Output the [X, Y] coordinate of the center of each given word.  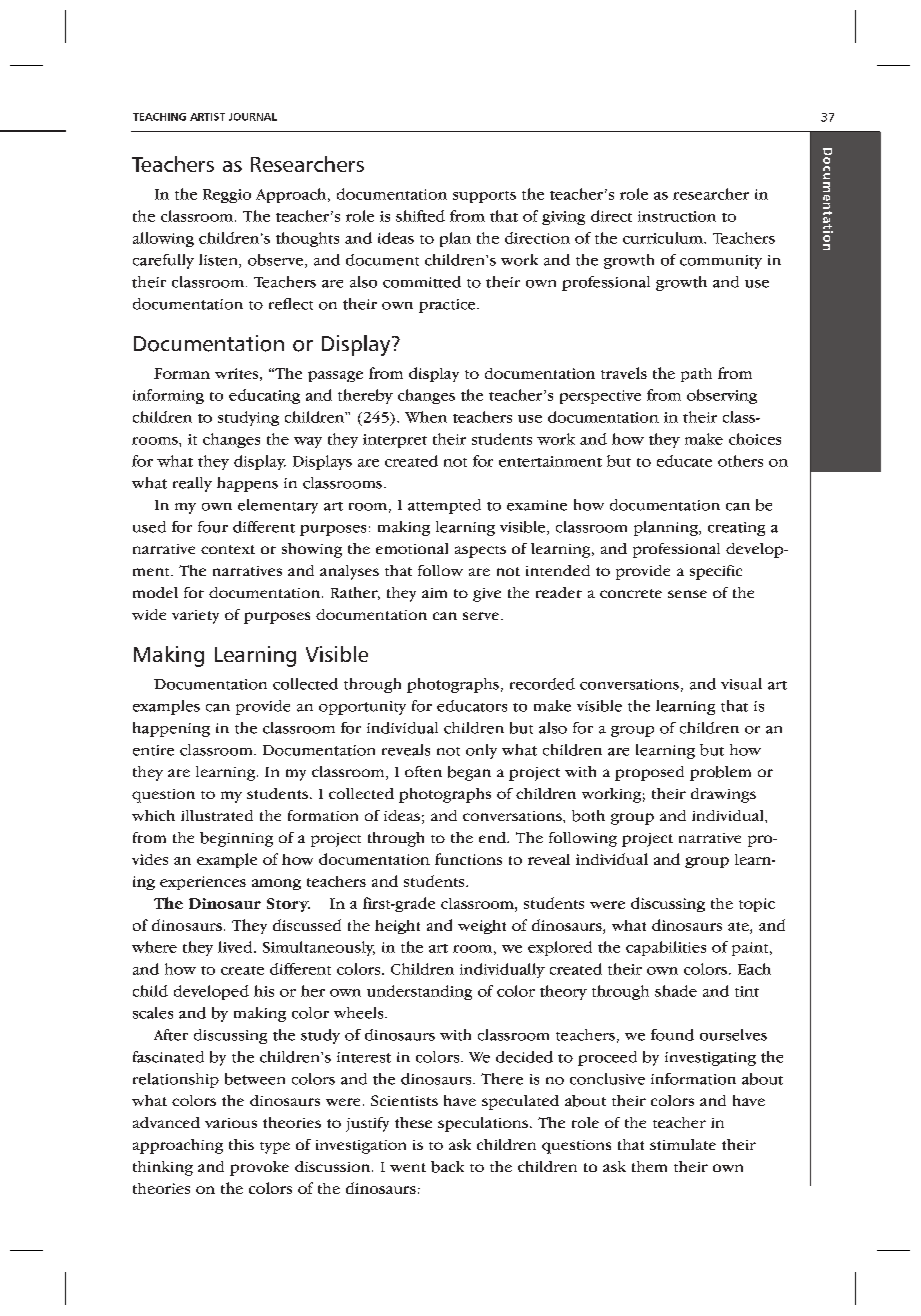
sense [687, 594]
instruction [677, 216]
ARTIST [207, 117]
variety [195, 617]
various [231, 1123]
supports [484, 197]
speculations [483, 1124]
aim [434, 593]
